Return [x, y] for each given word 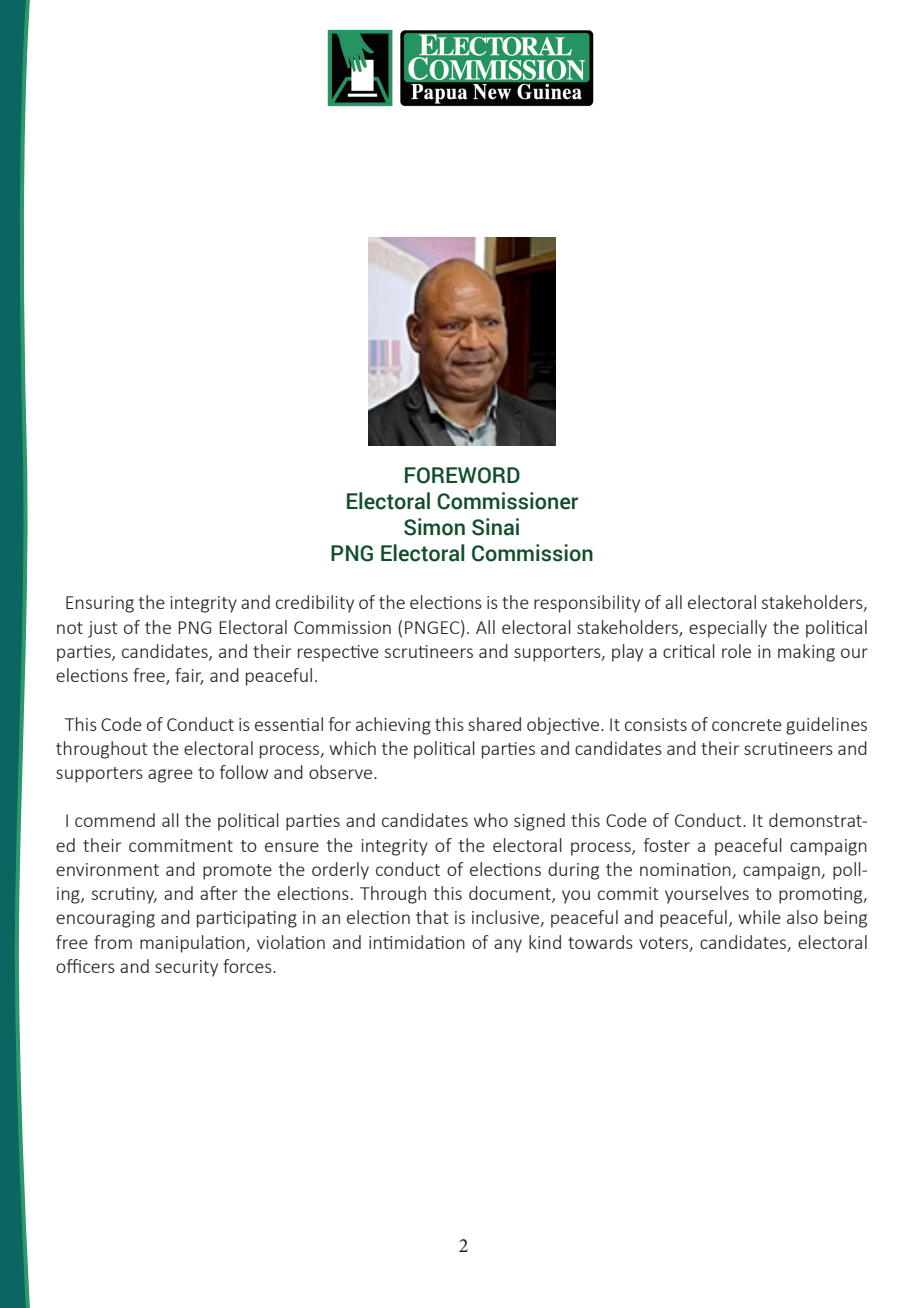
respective [338, 653]
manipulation [193, 944]
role [736, 651]
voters [665, 944]
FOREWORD [462, 475]
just [103, 629]
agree [170, 776]
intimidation [417, 942]
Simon [434, 527]
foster [667, 845]
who [491, 820]
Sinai [495, 527]
